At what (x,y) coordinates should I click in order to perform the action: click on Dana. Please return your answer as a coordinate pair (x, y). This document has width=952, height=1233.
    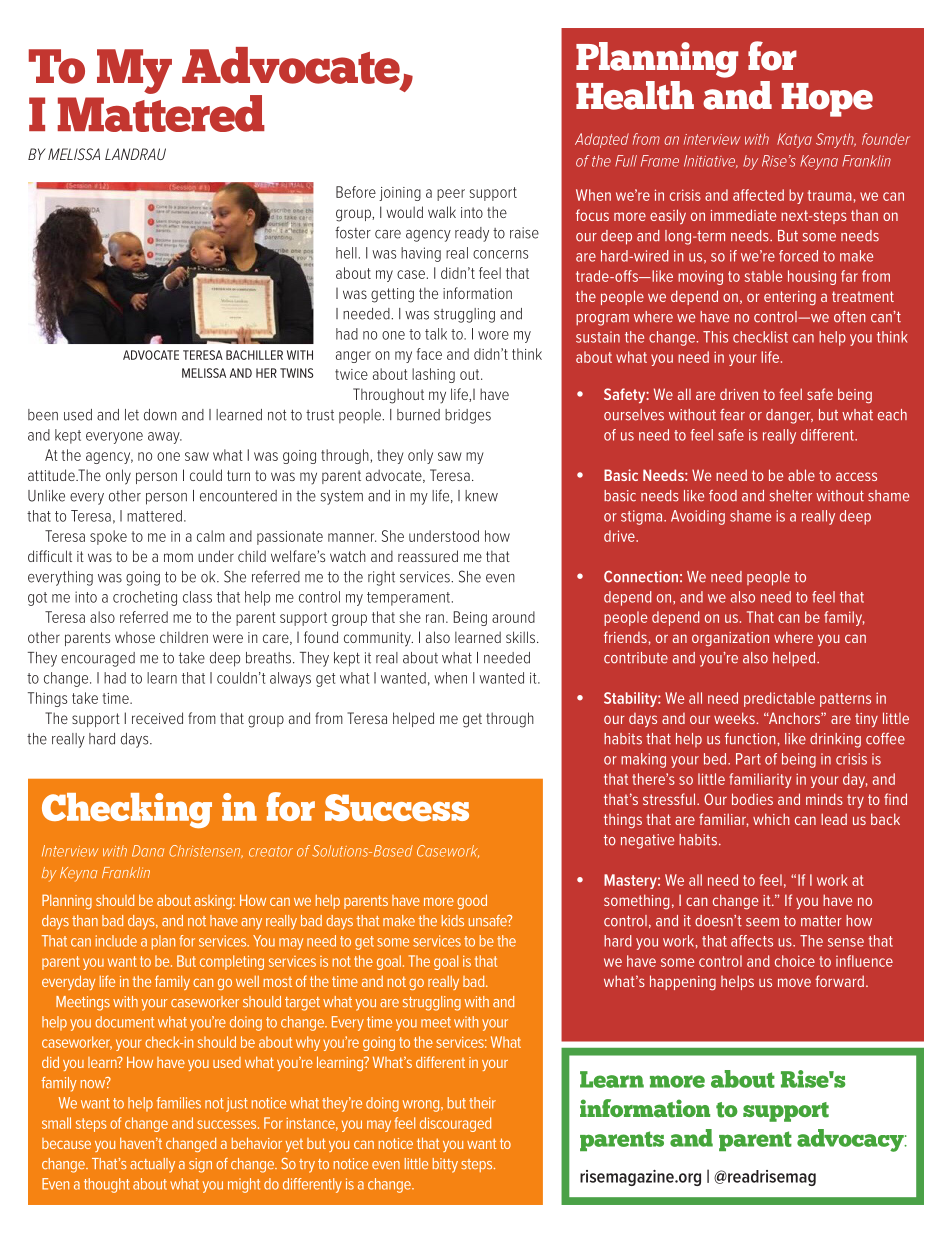
    Looking at the image, I should click on (148, 851).
